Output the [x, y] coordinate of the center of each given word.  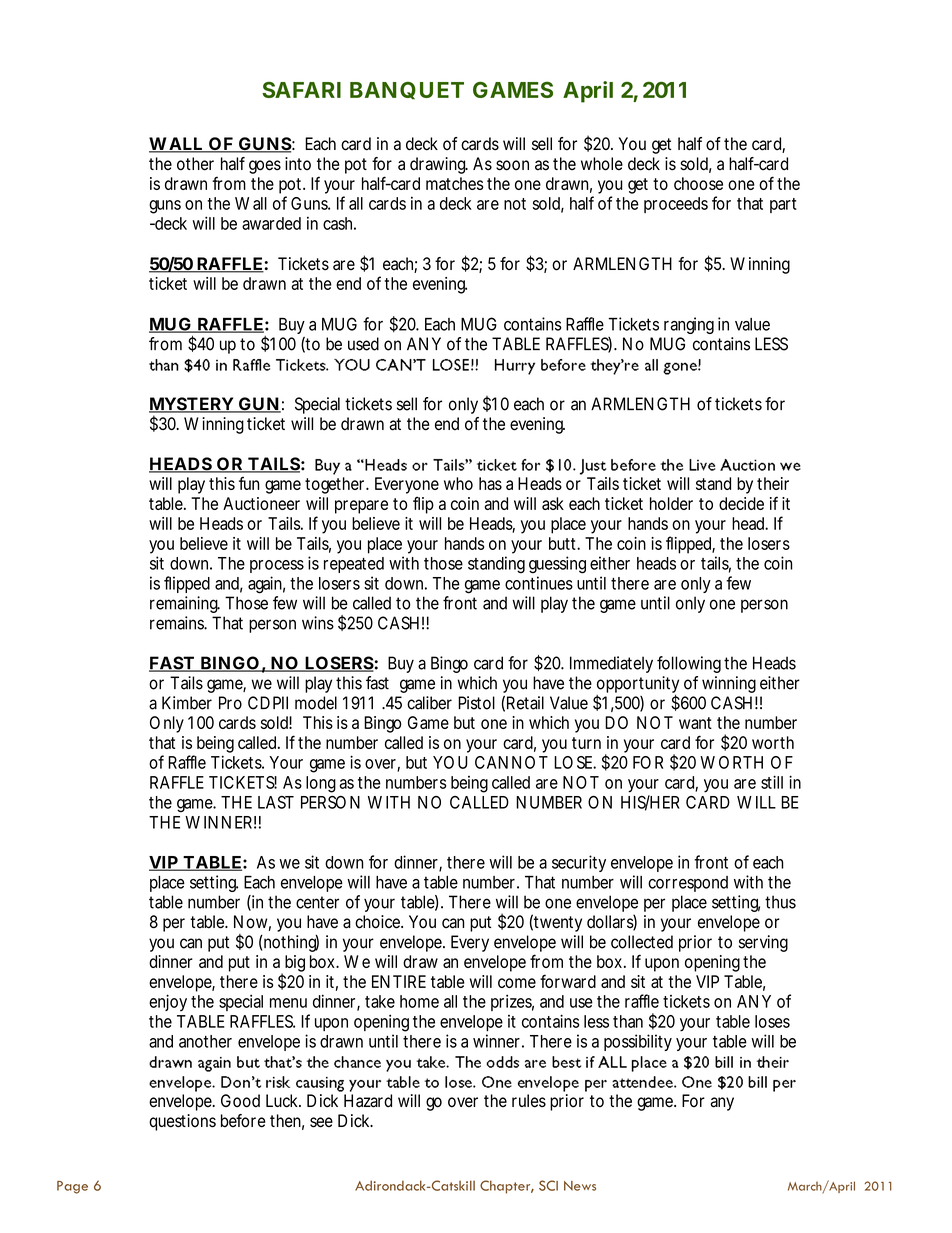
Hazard [368, 1101]
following [689, 664]
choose [698, 183]
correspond [688, 884]
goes [265, 167]
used [363, 344]
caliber [429, 703]
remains [178, 623]
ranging [689, 325]
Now [252, 923]
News [580, 1186]
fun [249, 483]
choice [379, 922]
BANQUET [407, 90]
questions [182, 1122]
